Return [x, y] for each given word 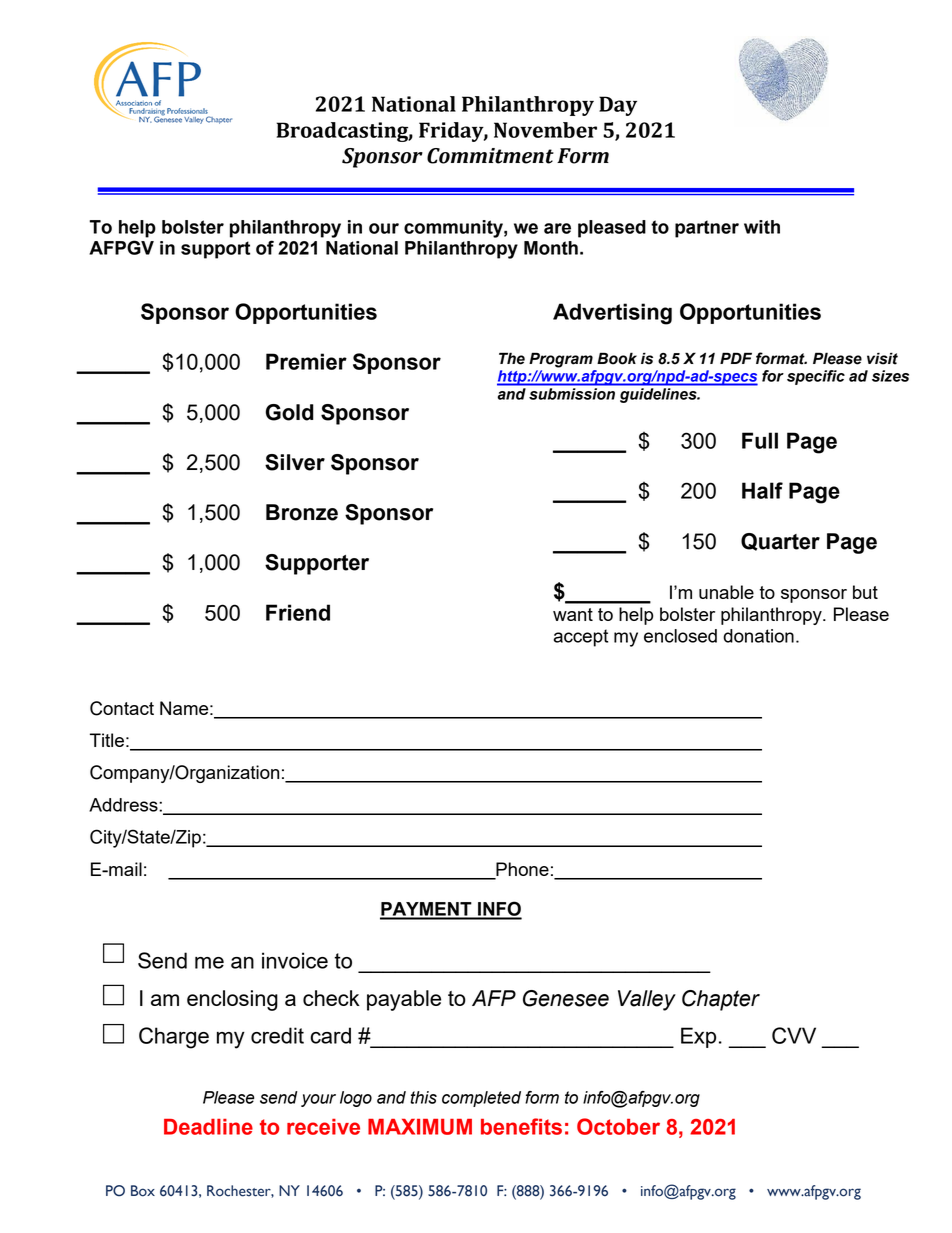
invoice [295, 960]
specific [816, 377]
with [762, 227]
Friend [298, 612]
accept [581, 638]
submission [572, 394]
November [545, 130]
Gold [290, 412]
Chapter [721, 1000]
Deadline [208, 1127]
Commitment [490, 156]
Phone [521, 870]
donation [758, 636]
